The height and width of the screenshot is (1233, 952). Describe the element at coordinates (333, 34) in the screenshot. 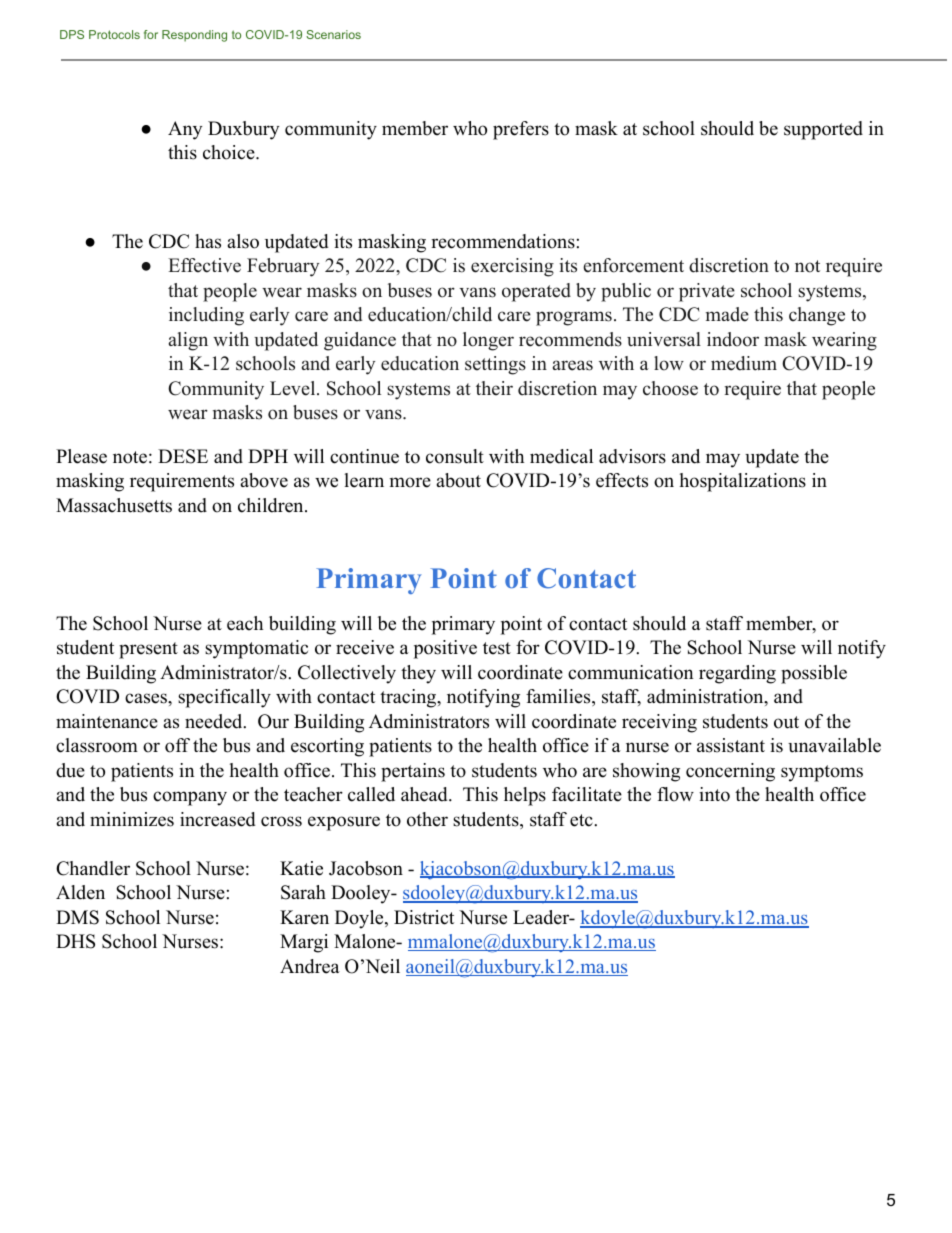

I see `Scenarios` at that location.
